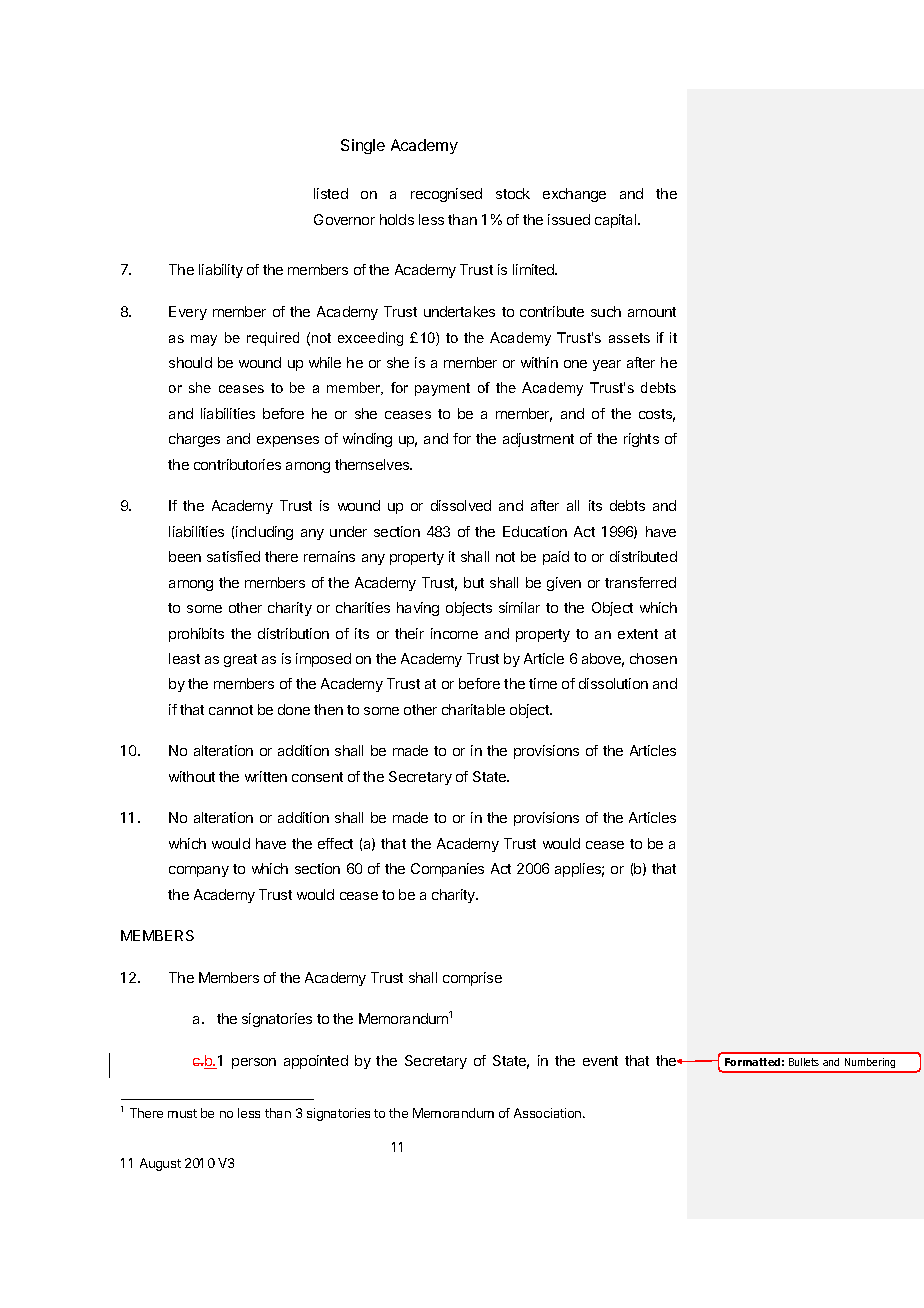  I want to click on listed, so click(331, 193).
